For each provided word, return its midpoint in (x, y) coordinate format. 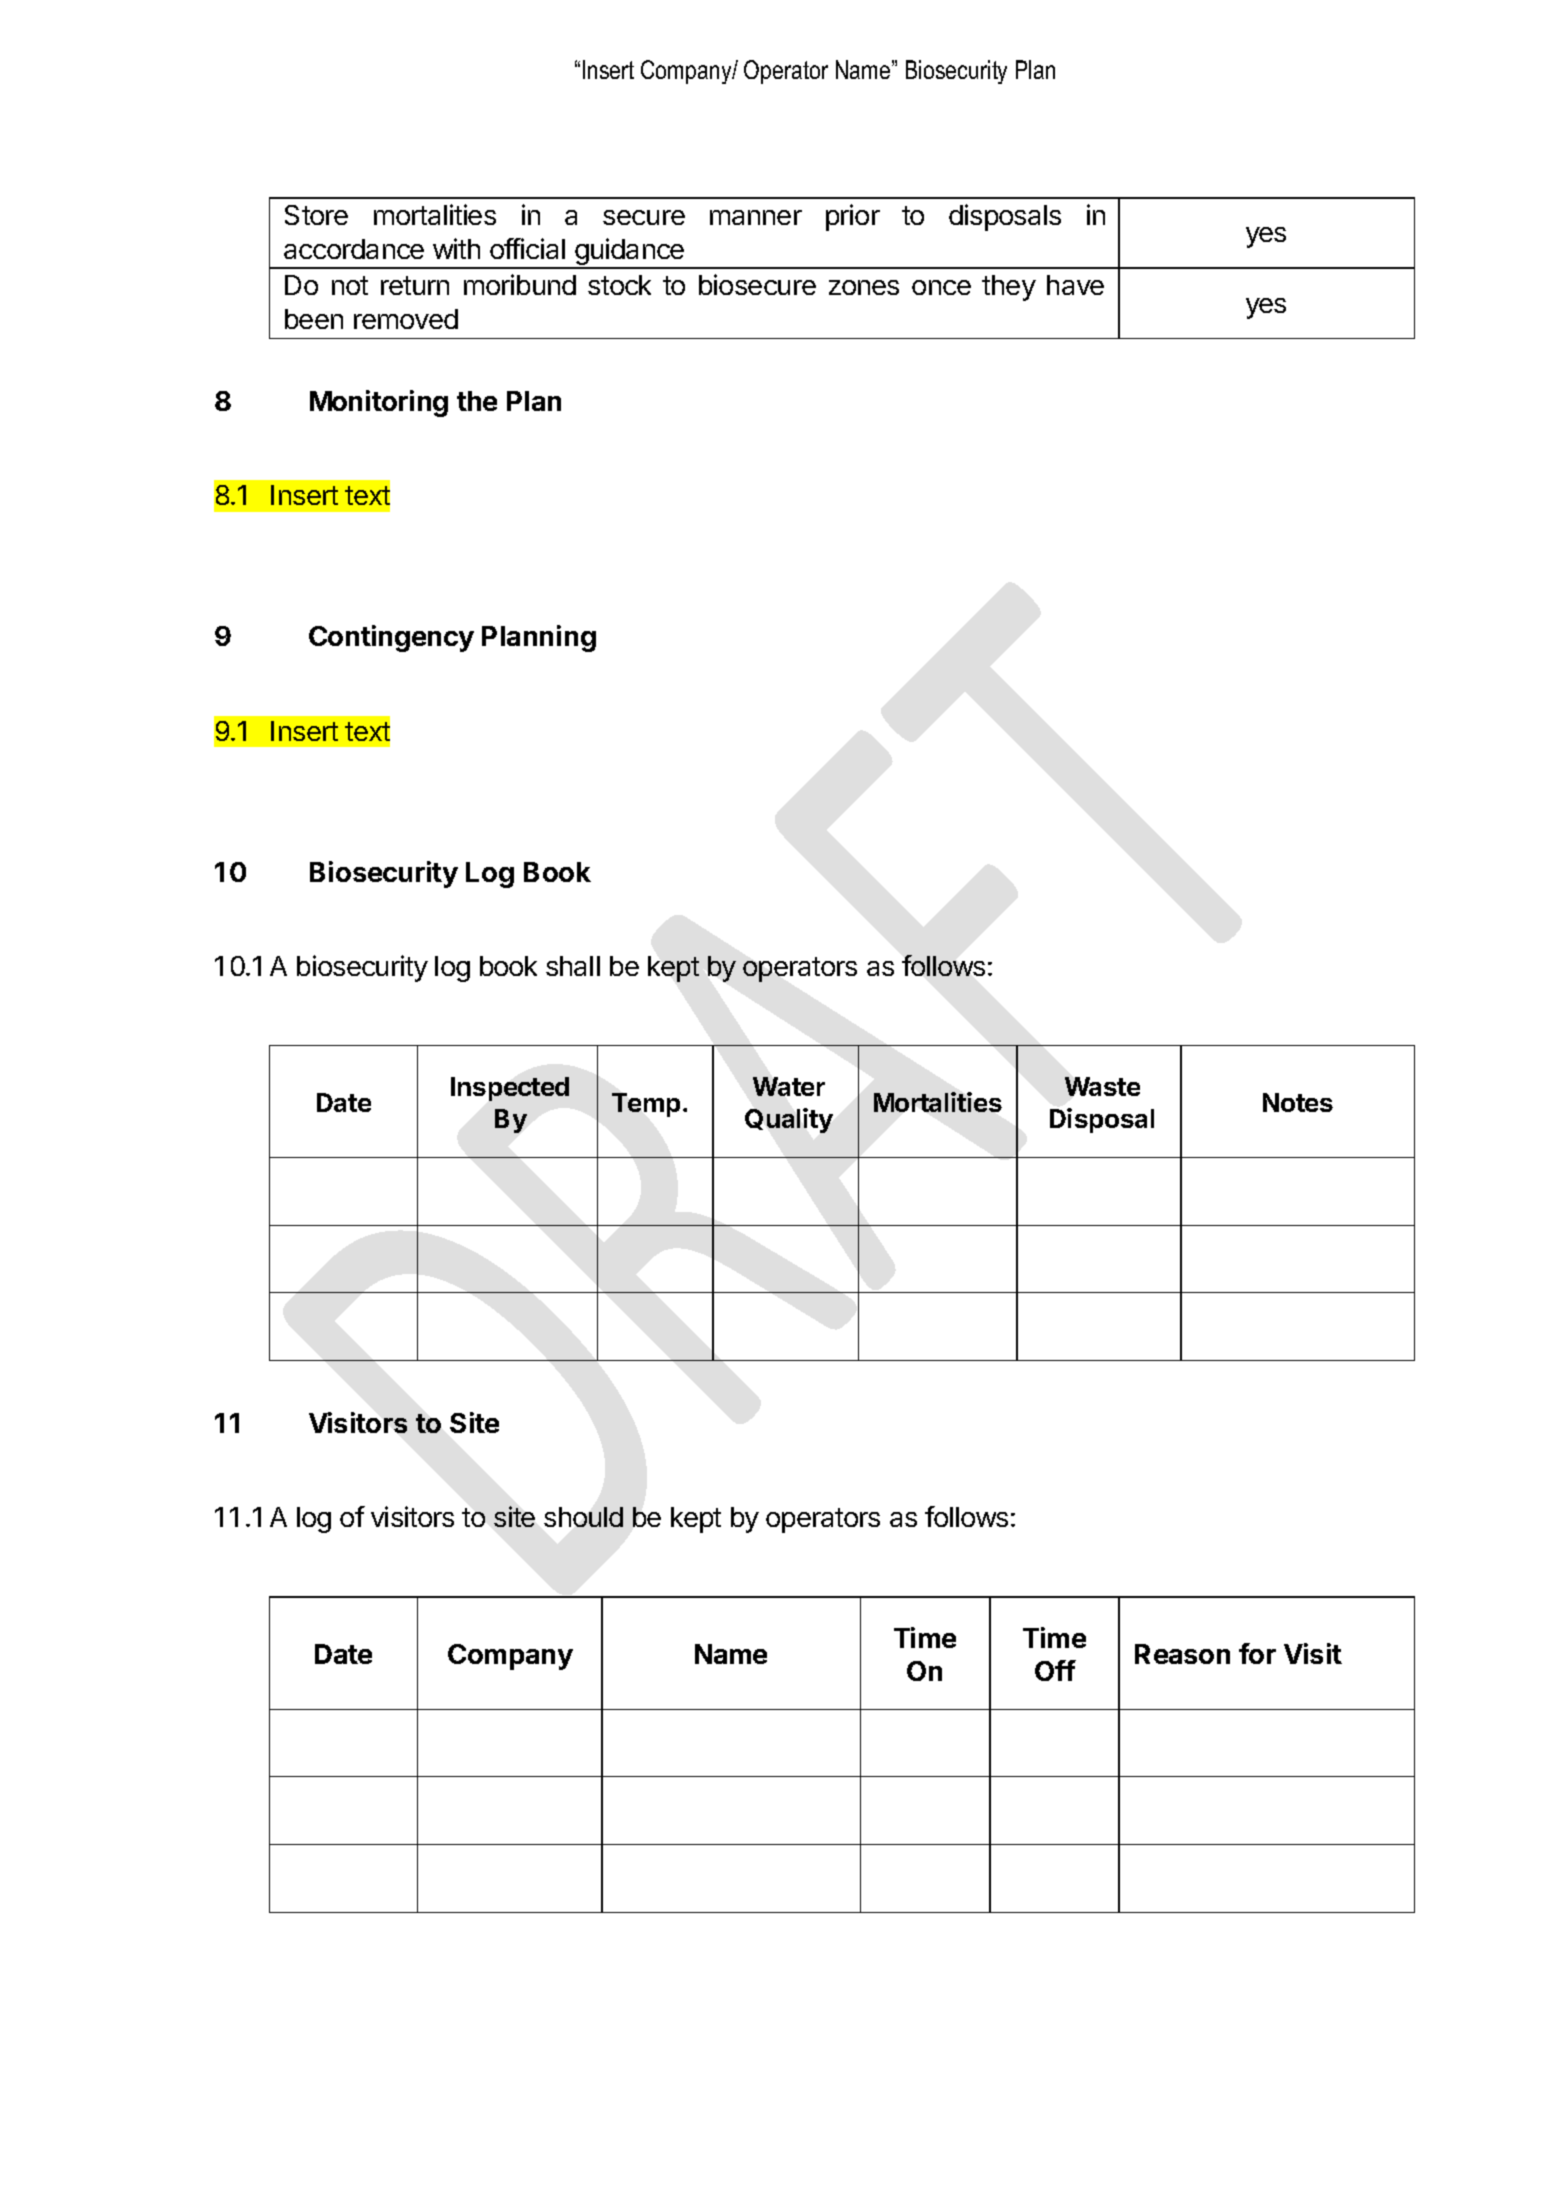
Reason (1182, 1654)
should (583, 1517)
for (1257, 1653)
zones (864, 287)
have (1075, 285)
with (456, 248)
